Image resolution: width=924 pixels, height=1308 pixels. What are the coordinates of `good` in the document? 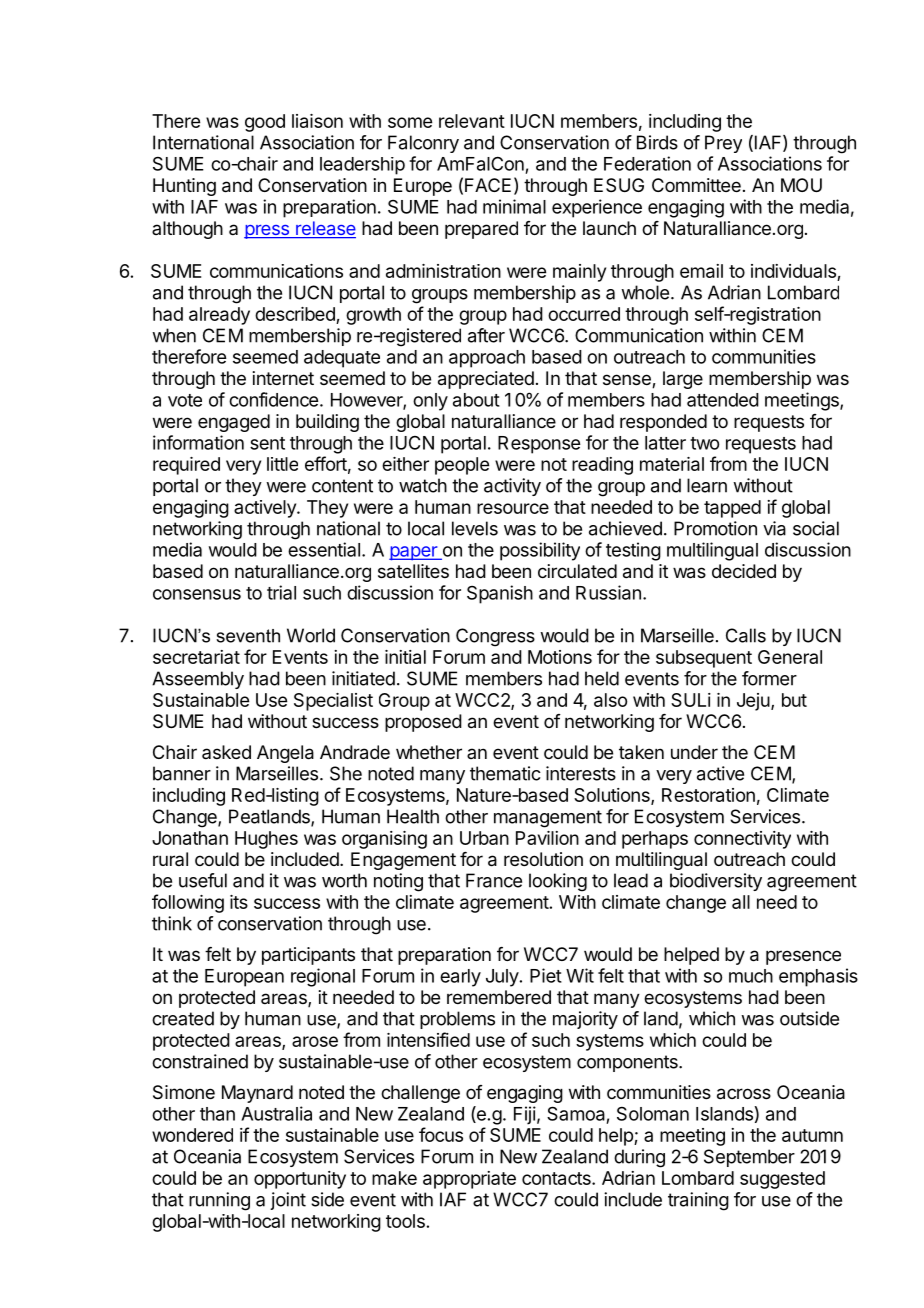 It's located at (265, 123).
